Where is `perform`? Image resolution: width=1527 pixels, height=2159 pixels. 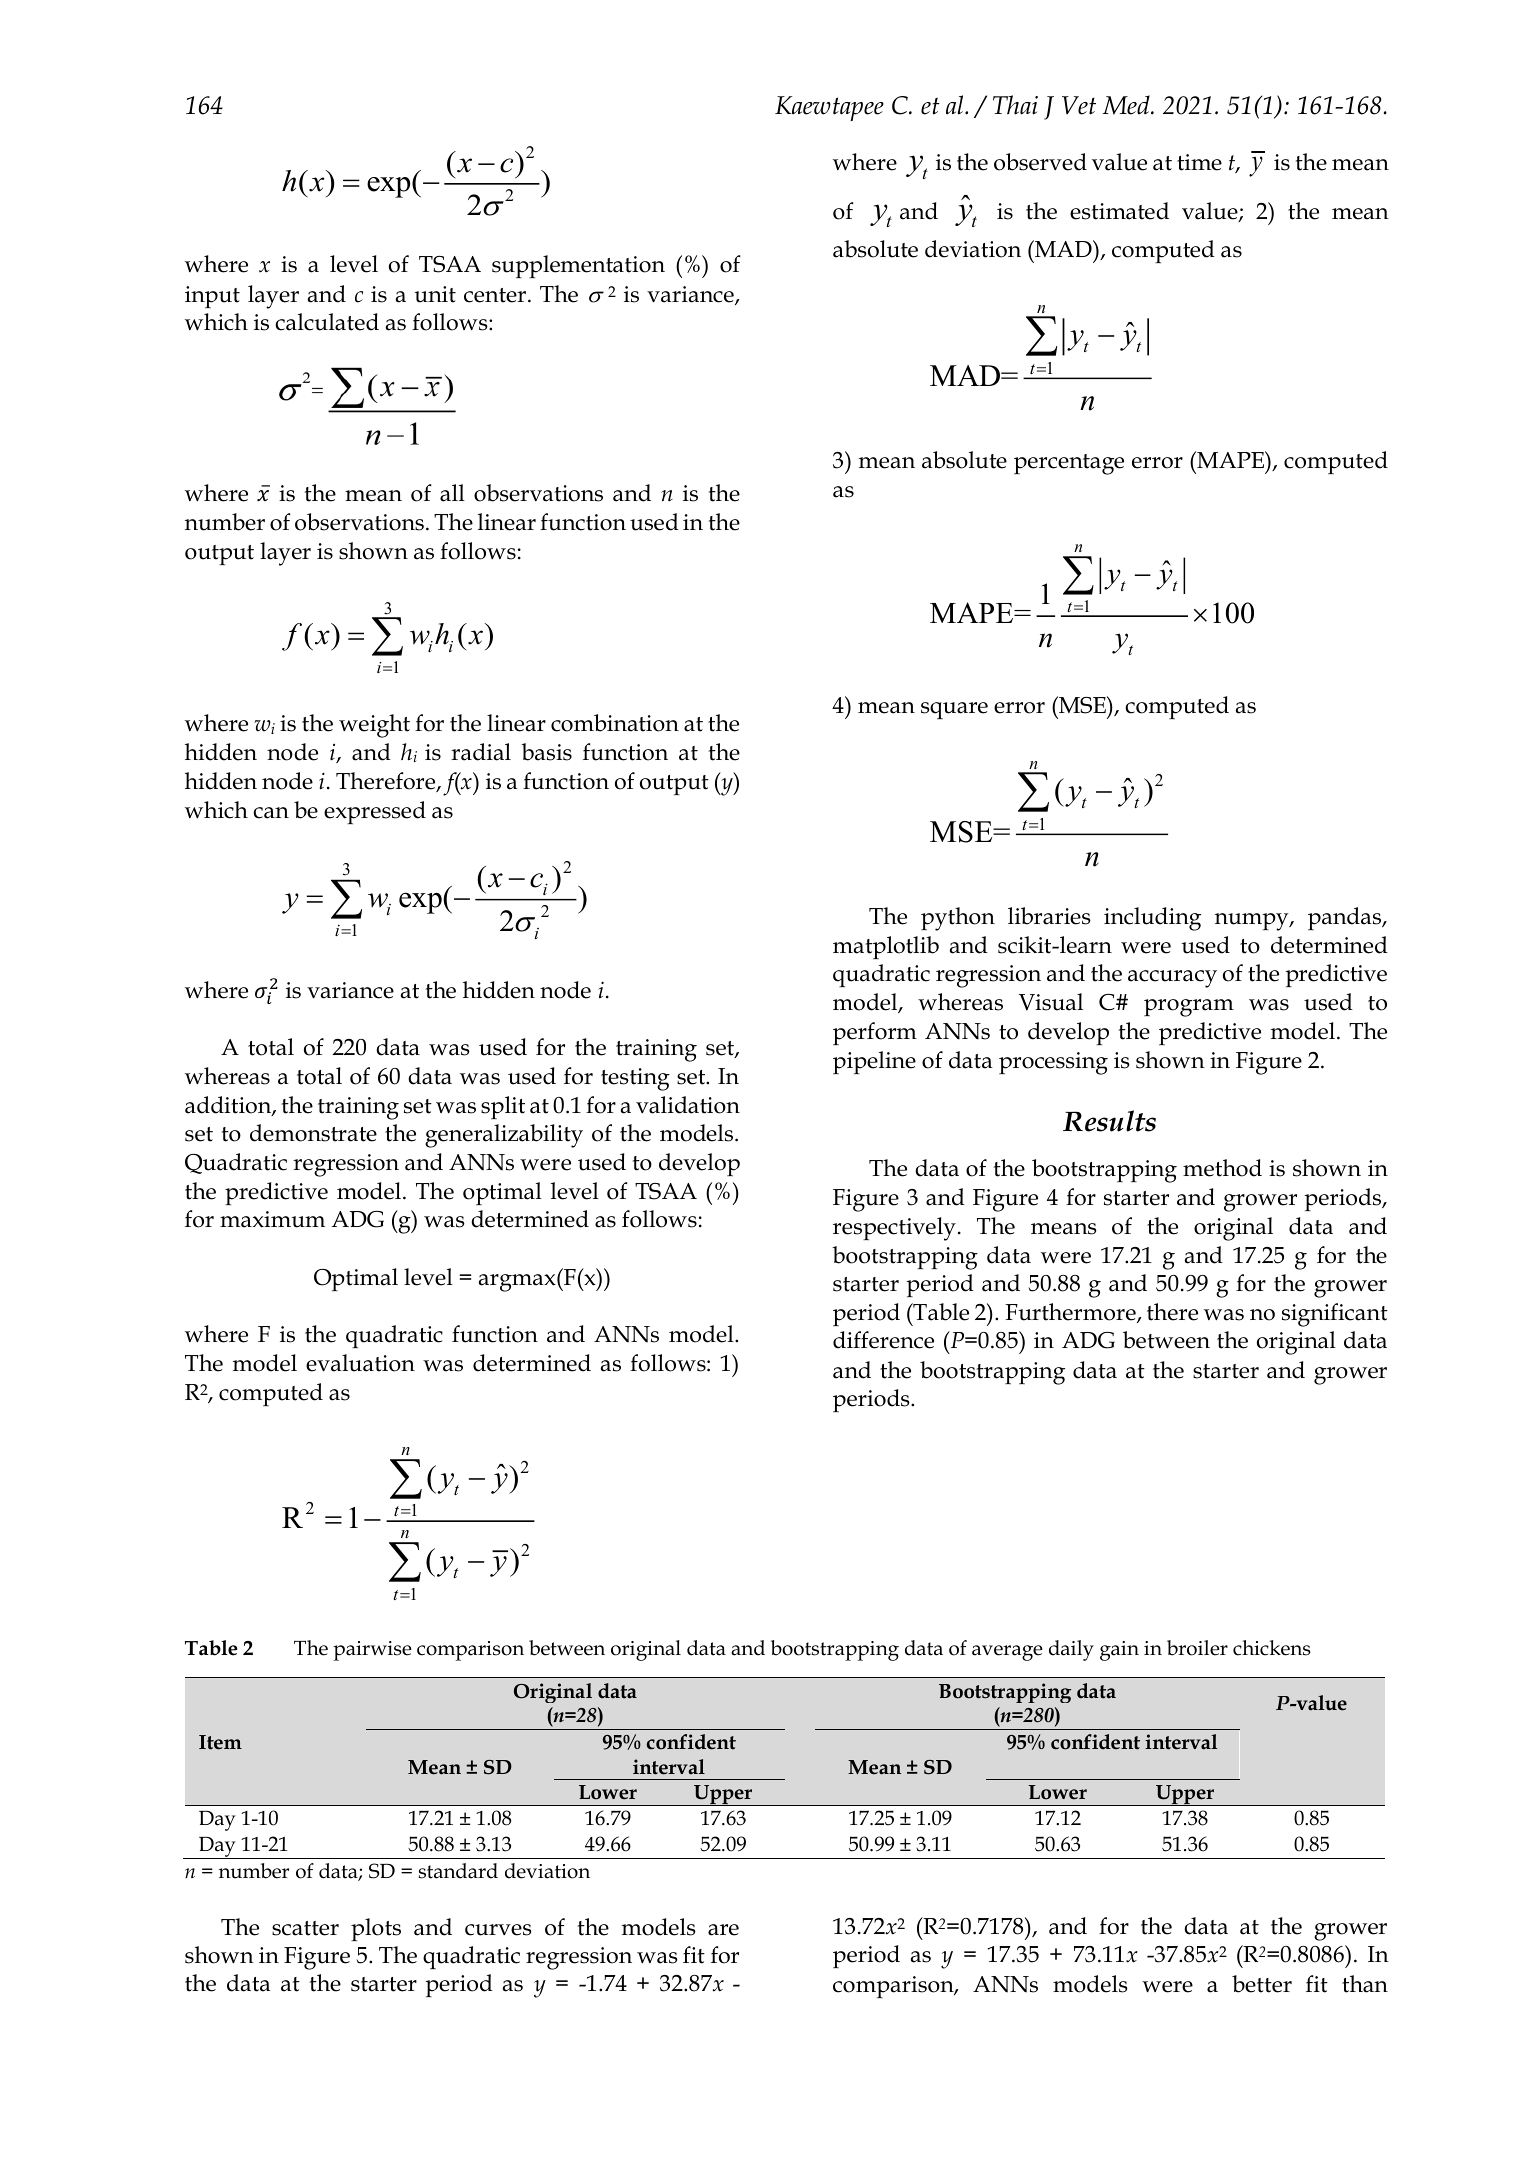
perform is located at coordinates (875, 1033).
